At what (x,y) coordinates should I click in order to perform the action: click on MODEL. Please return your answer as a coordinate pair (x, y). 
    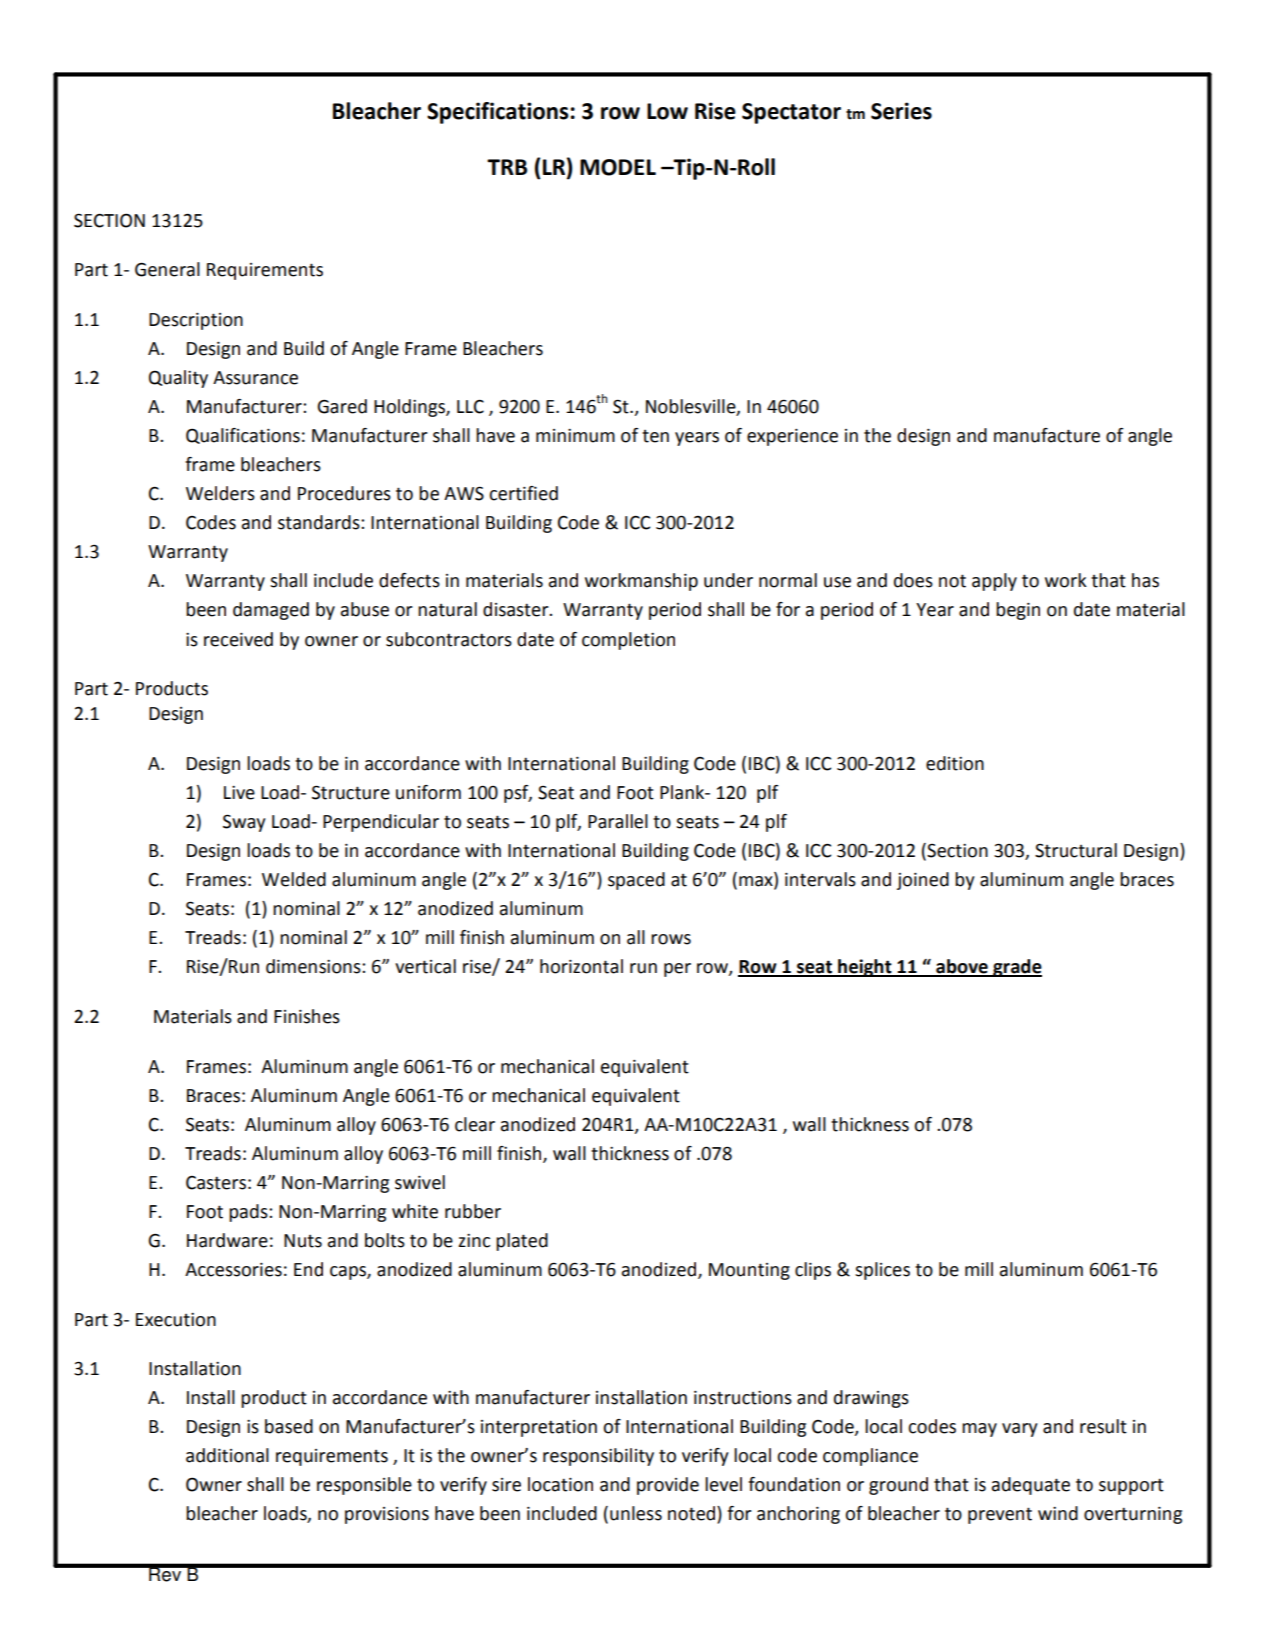
    Looking at the image, I should click on (618, 167).
